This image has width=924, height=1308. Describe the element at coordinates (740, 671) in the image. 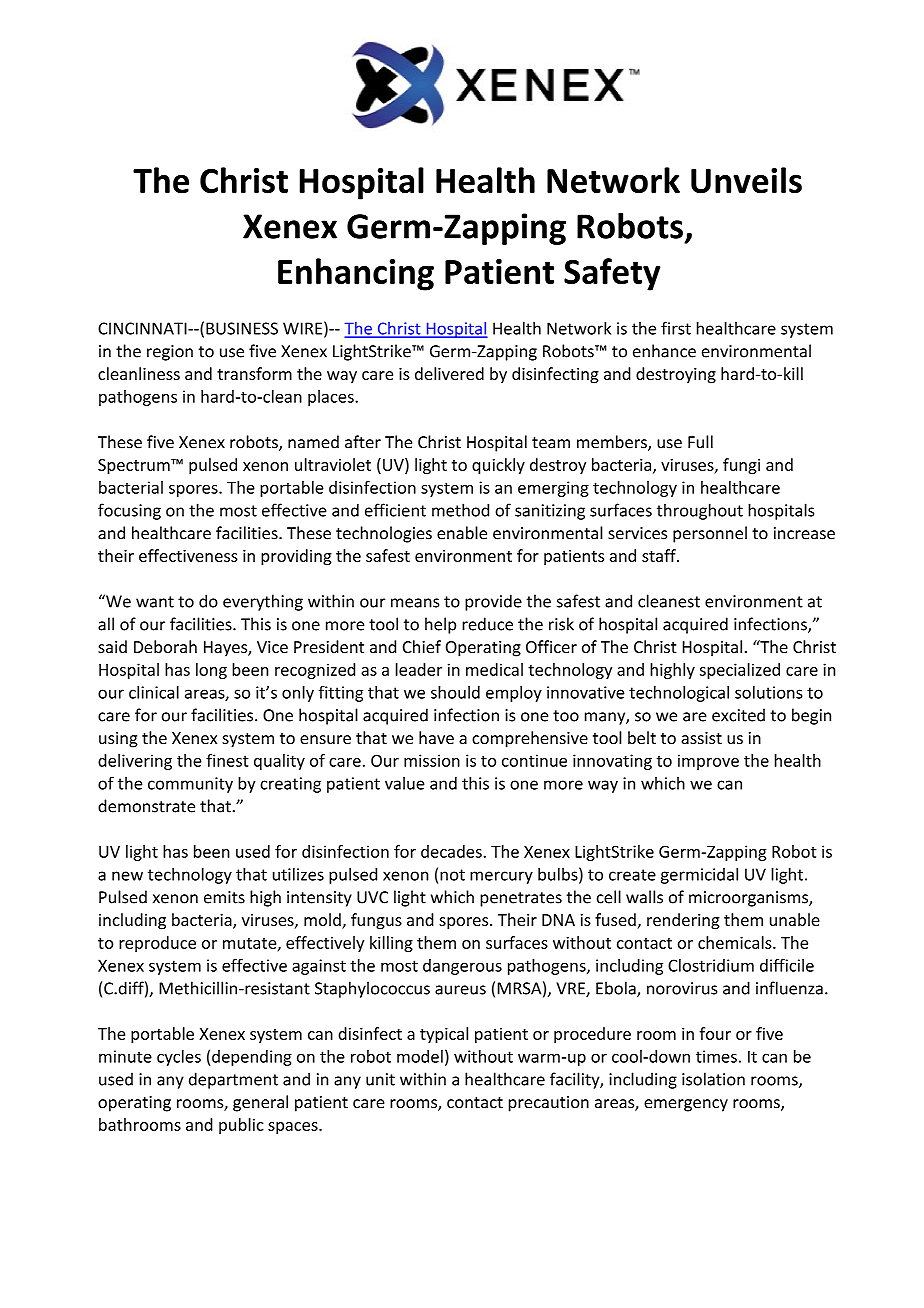

I see `specialized` at that location.
